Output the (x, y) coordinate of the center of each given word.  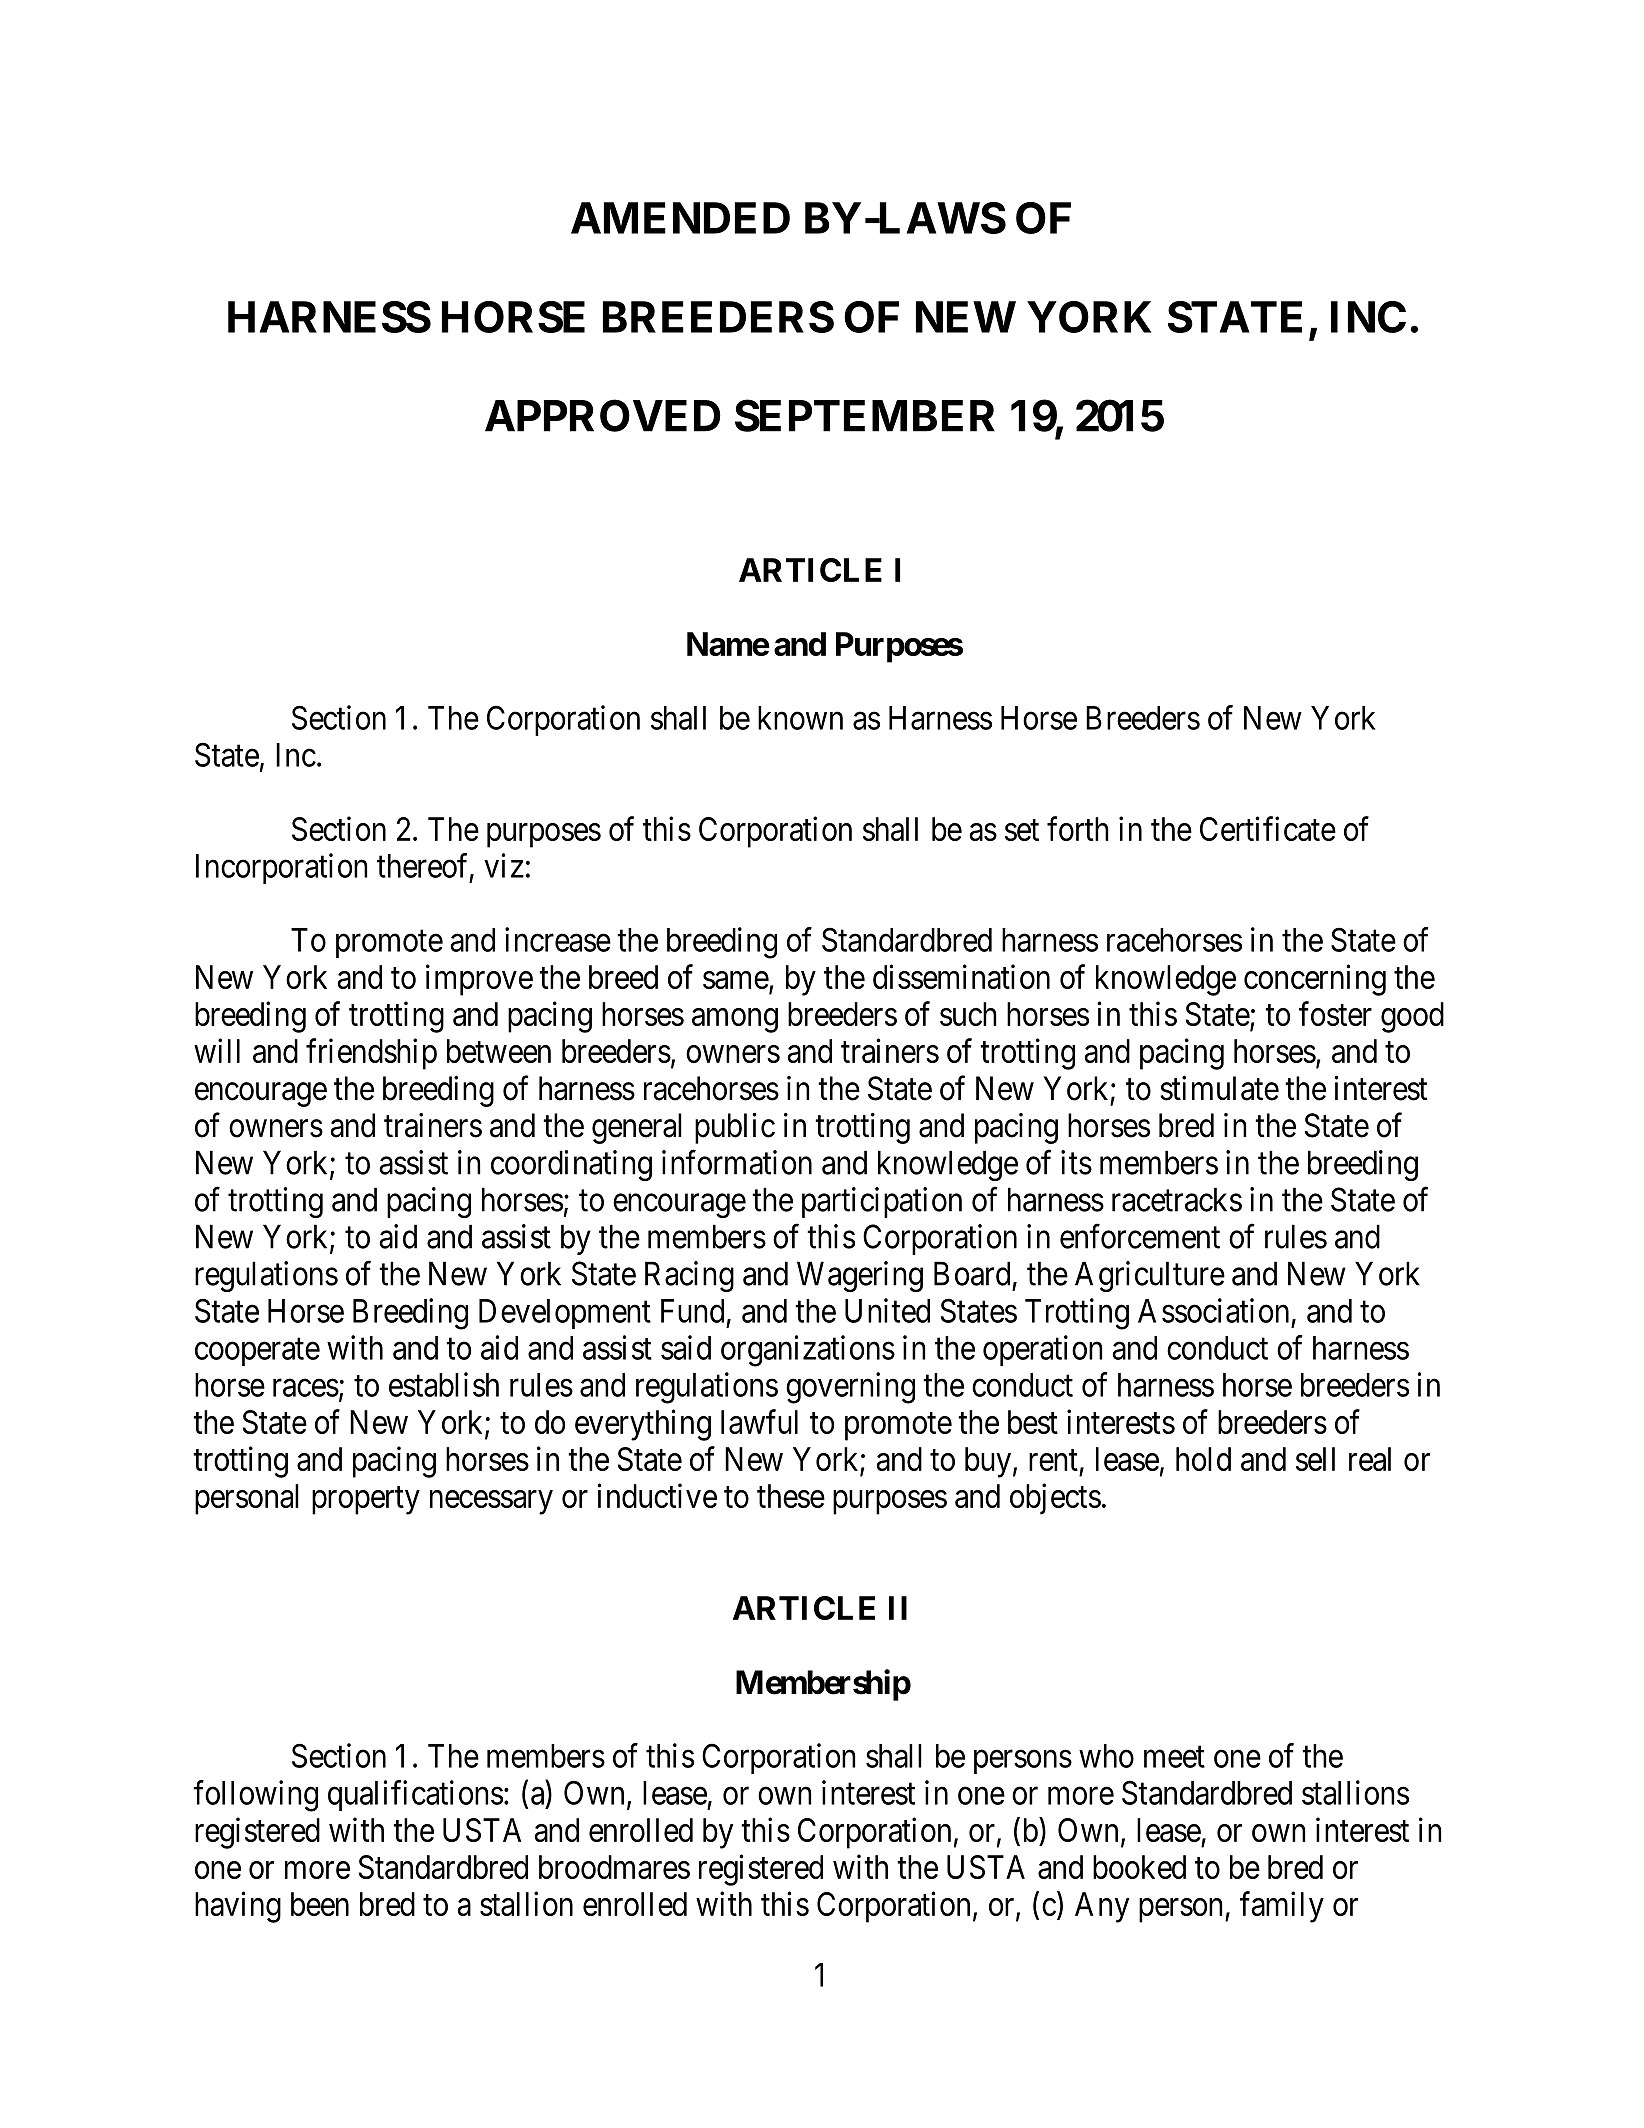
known (800, 718)
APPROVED (603, 415)
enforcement (1140, 1236)
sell (1315, 1459)
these (791, 1496)
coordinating (571, 1165)
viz (504, 865)
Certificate (1268, 828)
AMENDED (680, 218)
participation (882, 1202)
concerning (1315, 980)
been (320, 1904)
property (366, 1501)
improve (479, 980)
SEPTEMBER (865, 415)
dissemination (961, 976)
